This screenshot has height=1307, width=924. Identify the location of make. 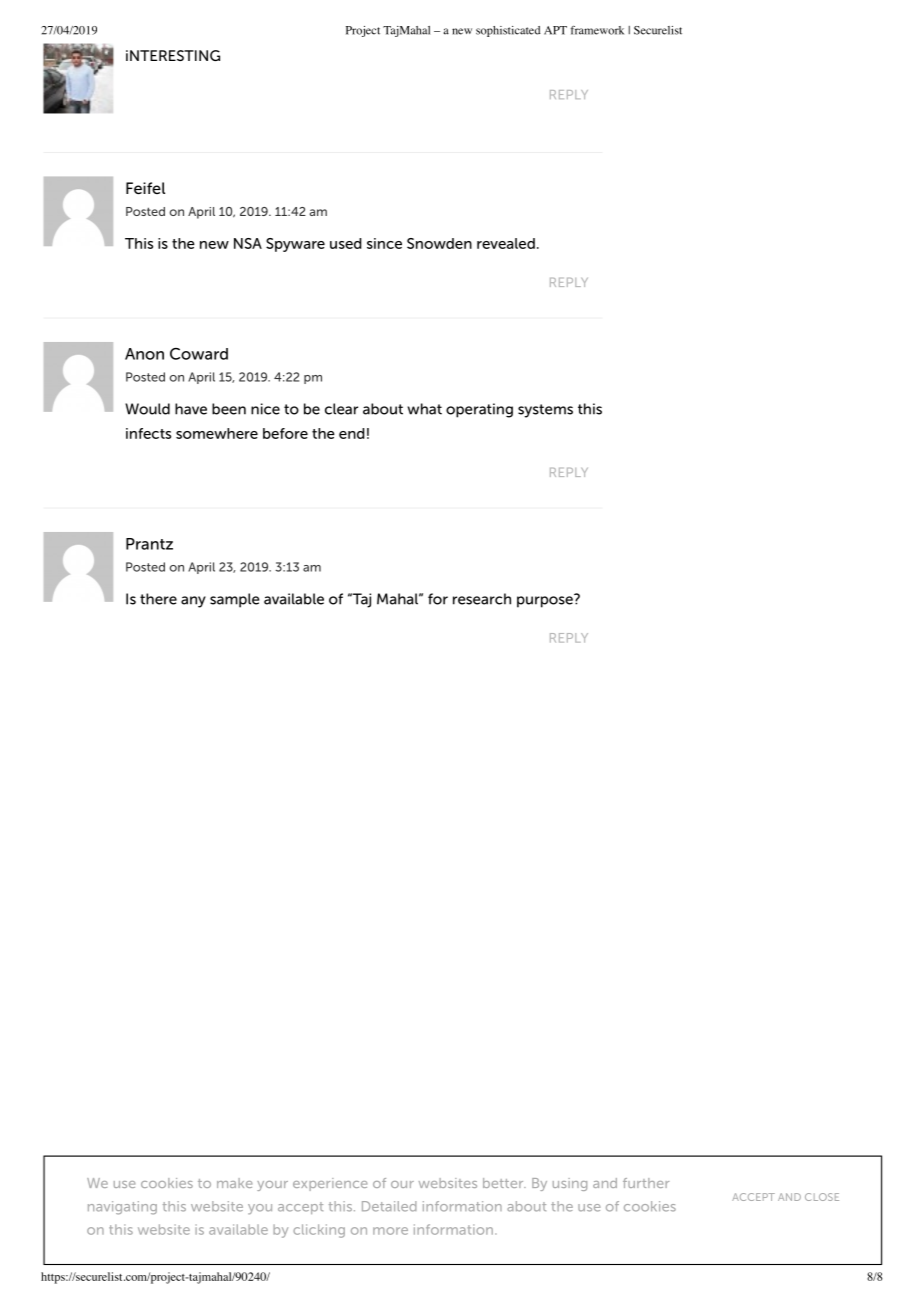
(234, 1183).
